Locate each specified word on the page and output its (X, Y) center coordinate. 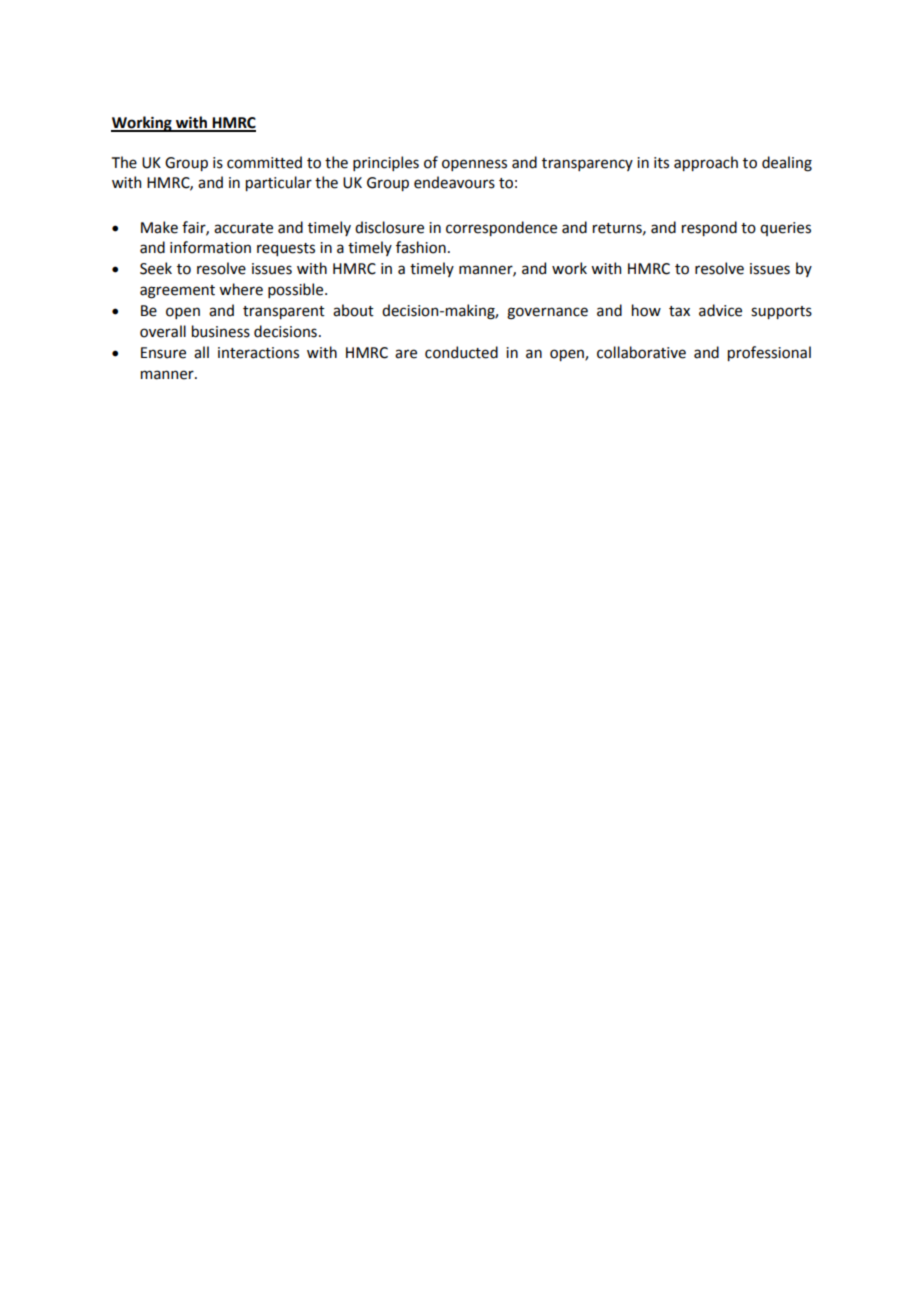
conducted (461, 352)
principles (386, 163)
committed (264, 162)
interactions (258, 353)
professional (769, 353)
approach (706, 163)
